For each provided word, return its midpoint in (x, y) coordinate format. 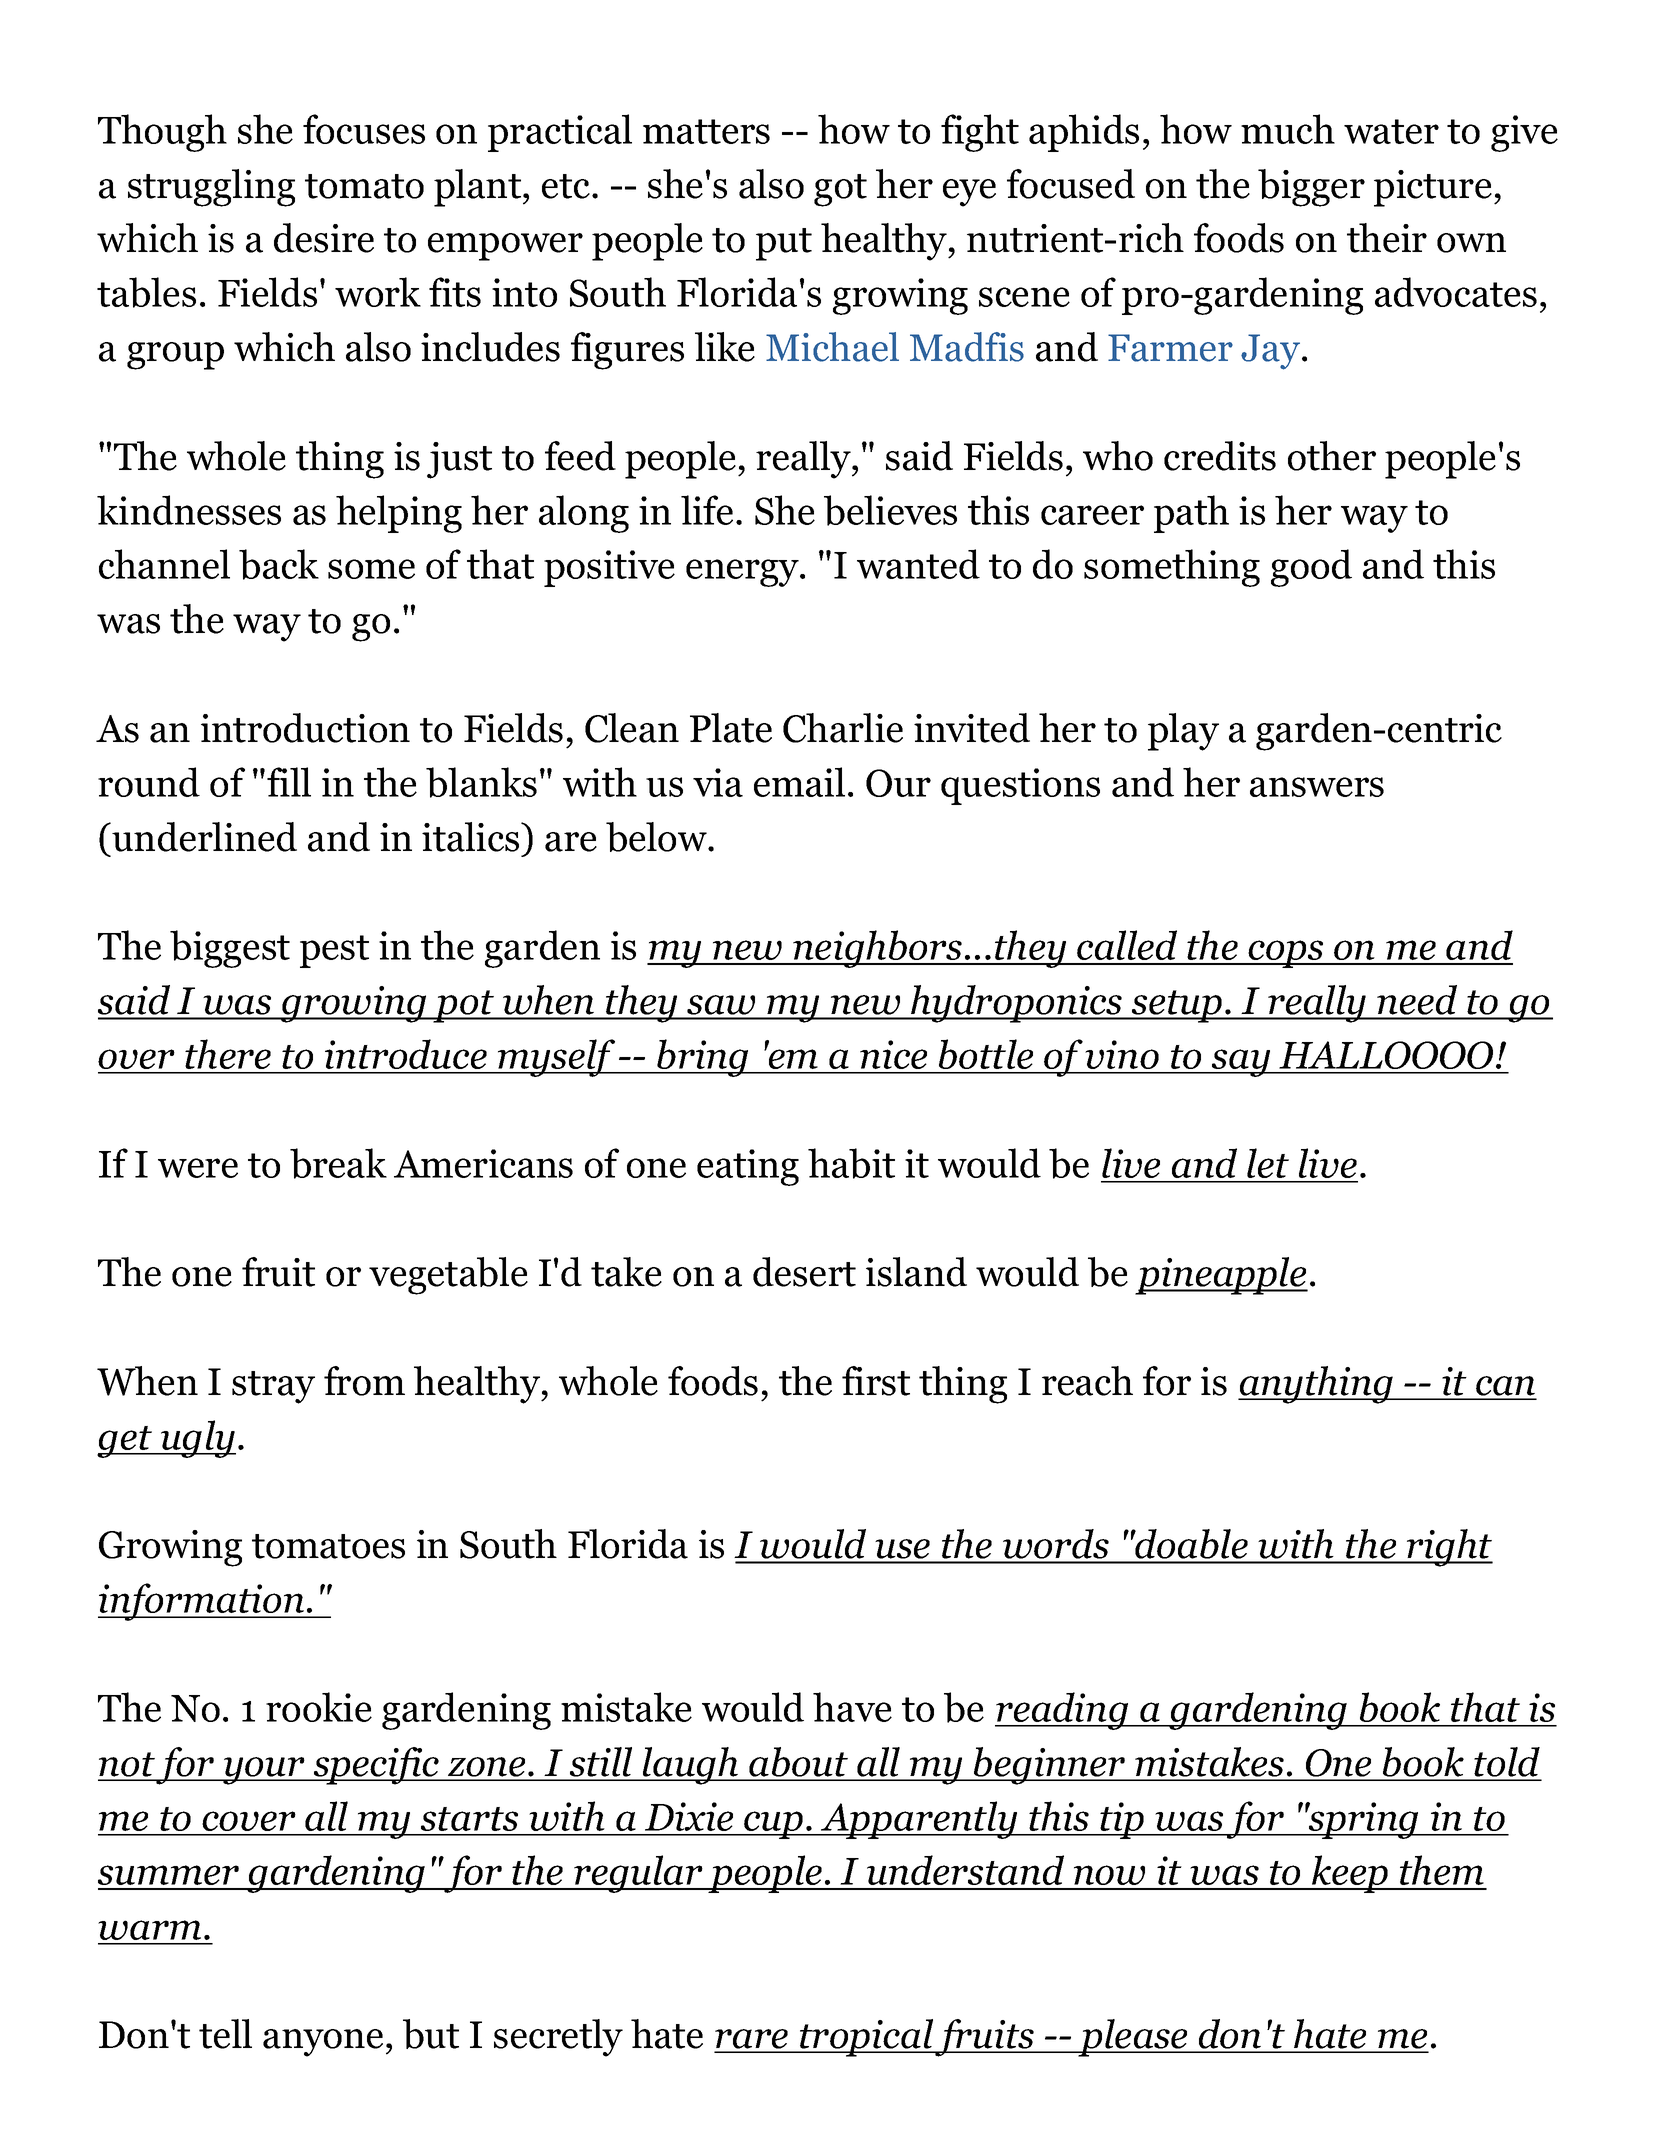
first (876, 1381)
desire (324, 238)
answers (1317, 787)
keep (1350, 1874)
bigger (1311, 188)
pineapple (1221, 1276)
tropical (866, 2038)
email (799, 782)
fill (289, 782)
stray (273, 1387)
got (840, 190)
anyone (323, 2043)
